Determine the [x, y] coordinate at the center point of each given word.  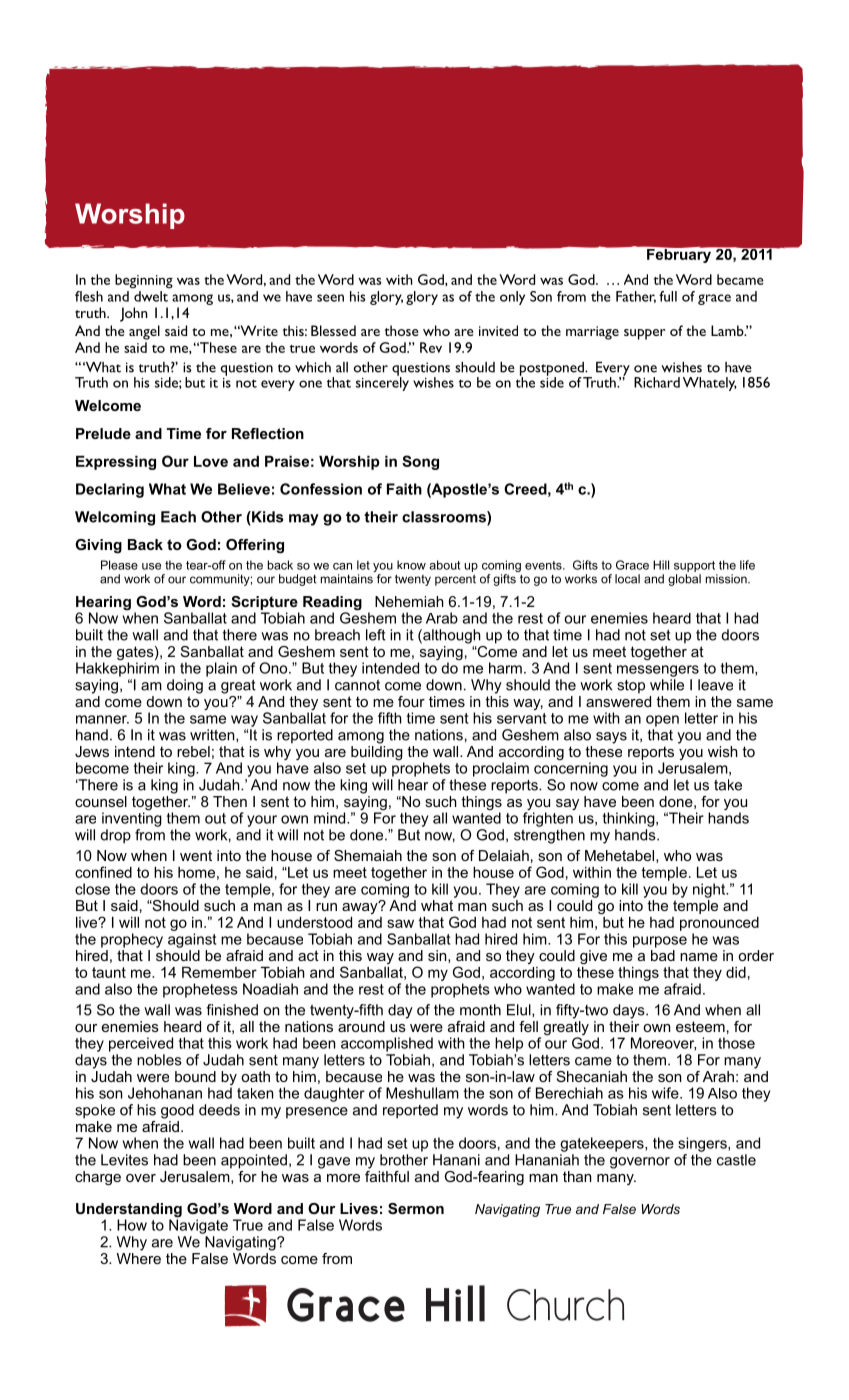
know [411, 565]
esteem [700, 1026]
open [662, 721]
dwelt [151, 296]
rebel [193, 751]
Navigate [198, 1225]
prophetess [200, 990]
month [480, 1010]
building [377, 753]
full [668, 296]
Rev [431, 347]
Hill [661, 565]
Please [119, 565]
